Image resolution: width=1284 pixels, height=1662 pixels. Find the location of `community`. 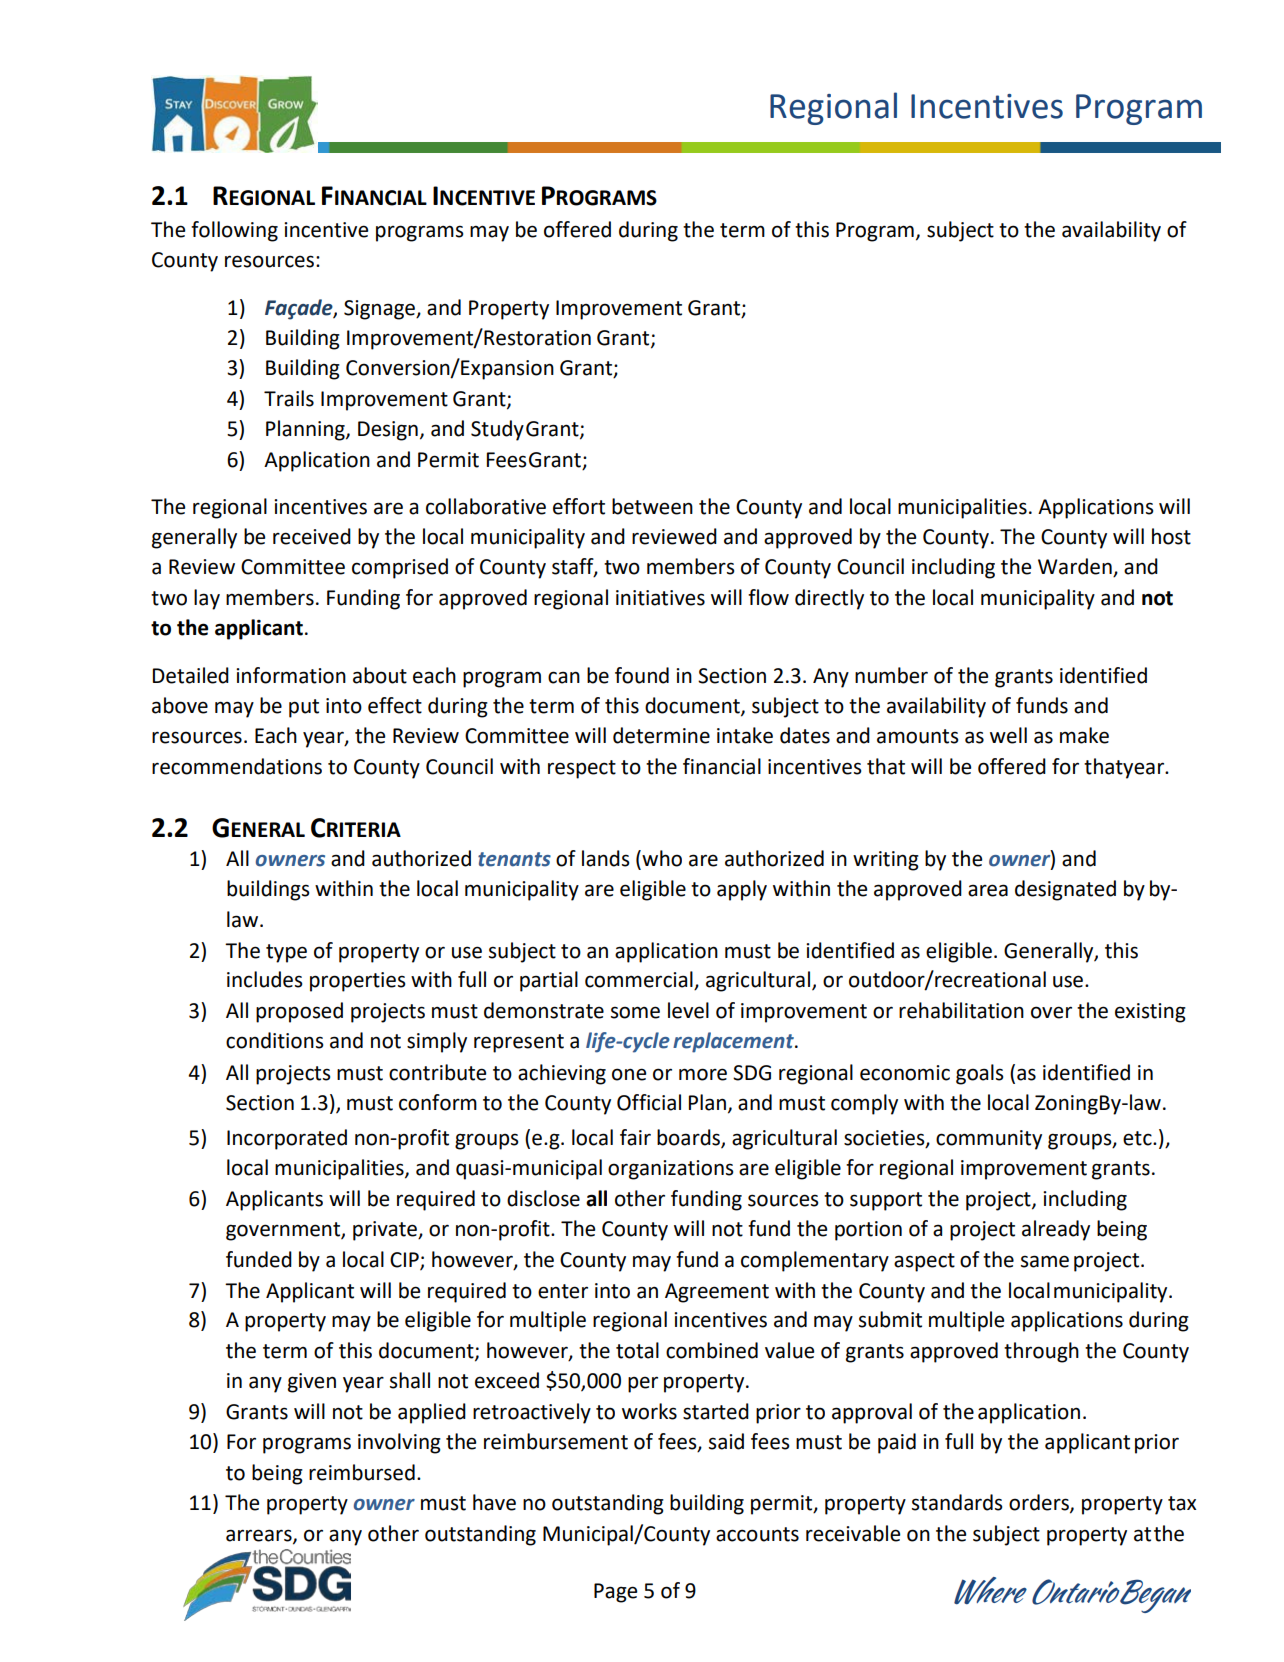

community is located at coordinates (989, 1140).
